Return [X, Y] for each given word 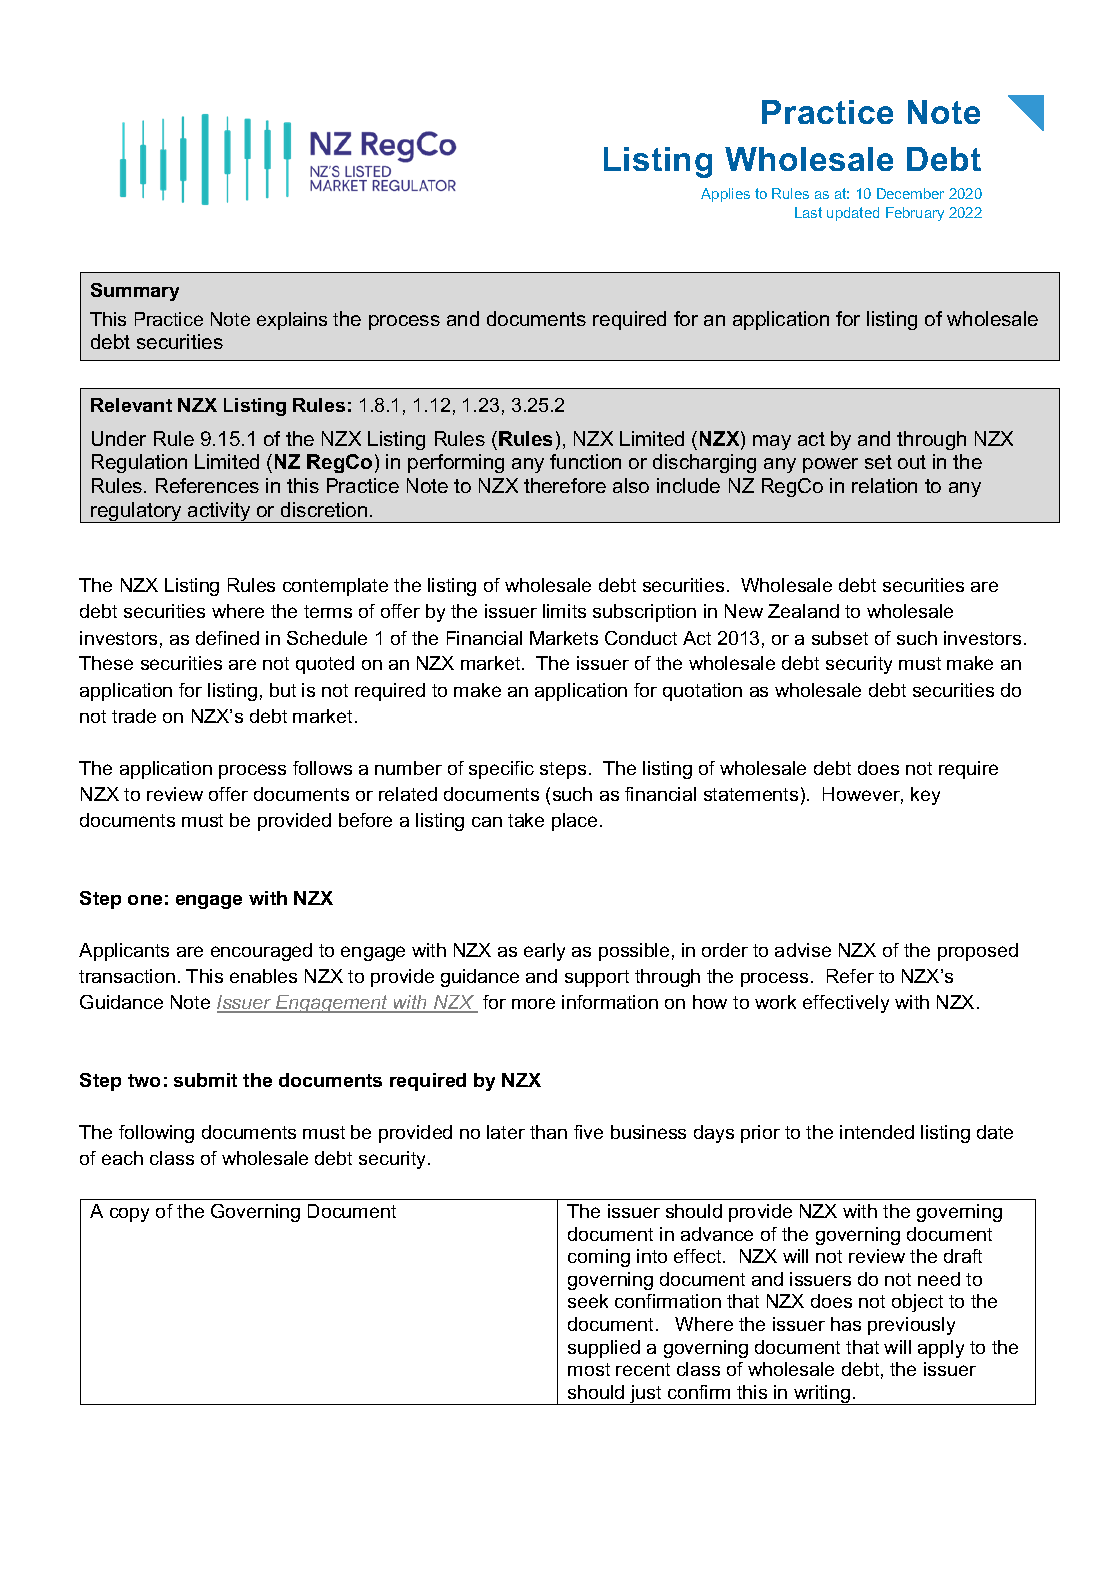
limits [564, 611]
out [912, 462]
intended [877, 1132]
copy [129, 1215]
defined [227, 638]
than [548, 1132]
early [544, 952]
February [915, 214]
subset [840, 638]
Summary [135, 292]
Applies [725, 195]
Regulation [139, 463]
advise [803, 950]
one [145, 900]
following [156, 1134]
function [585, 461]
